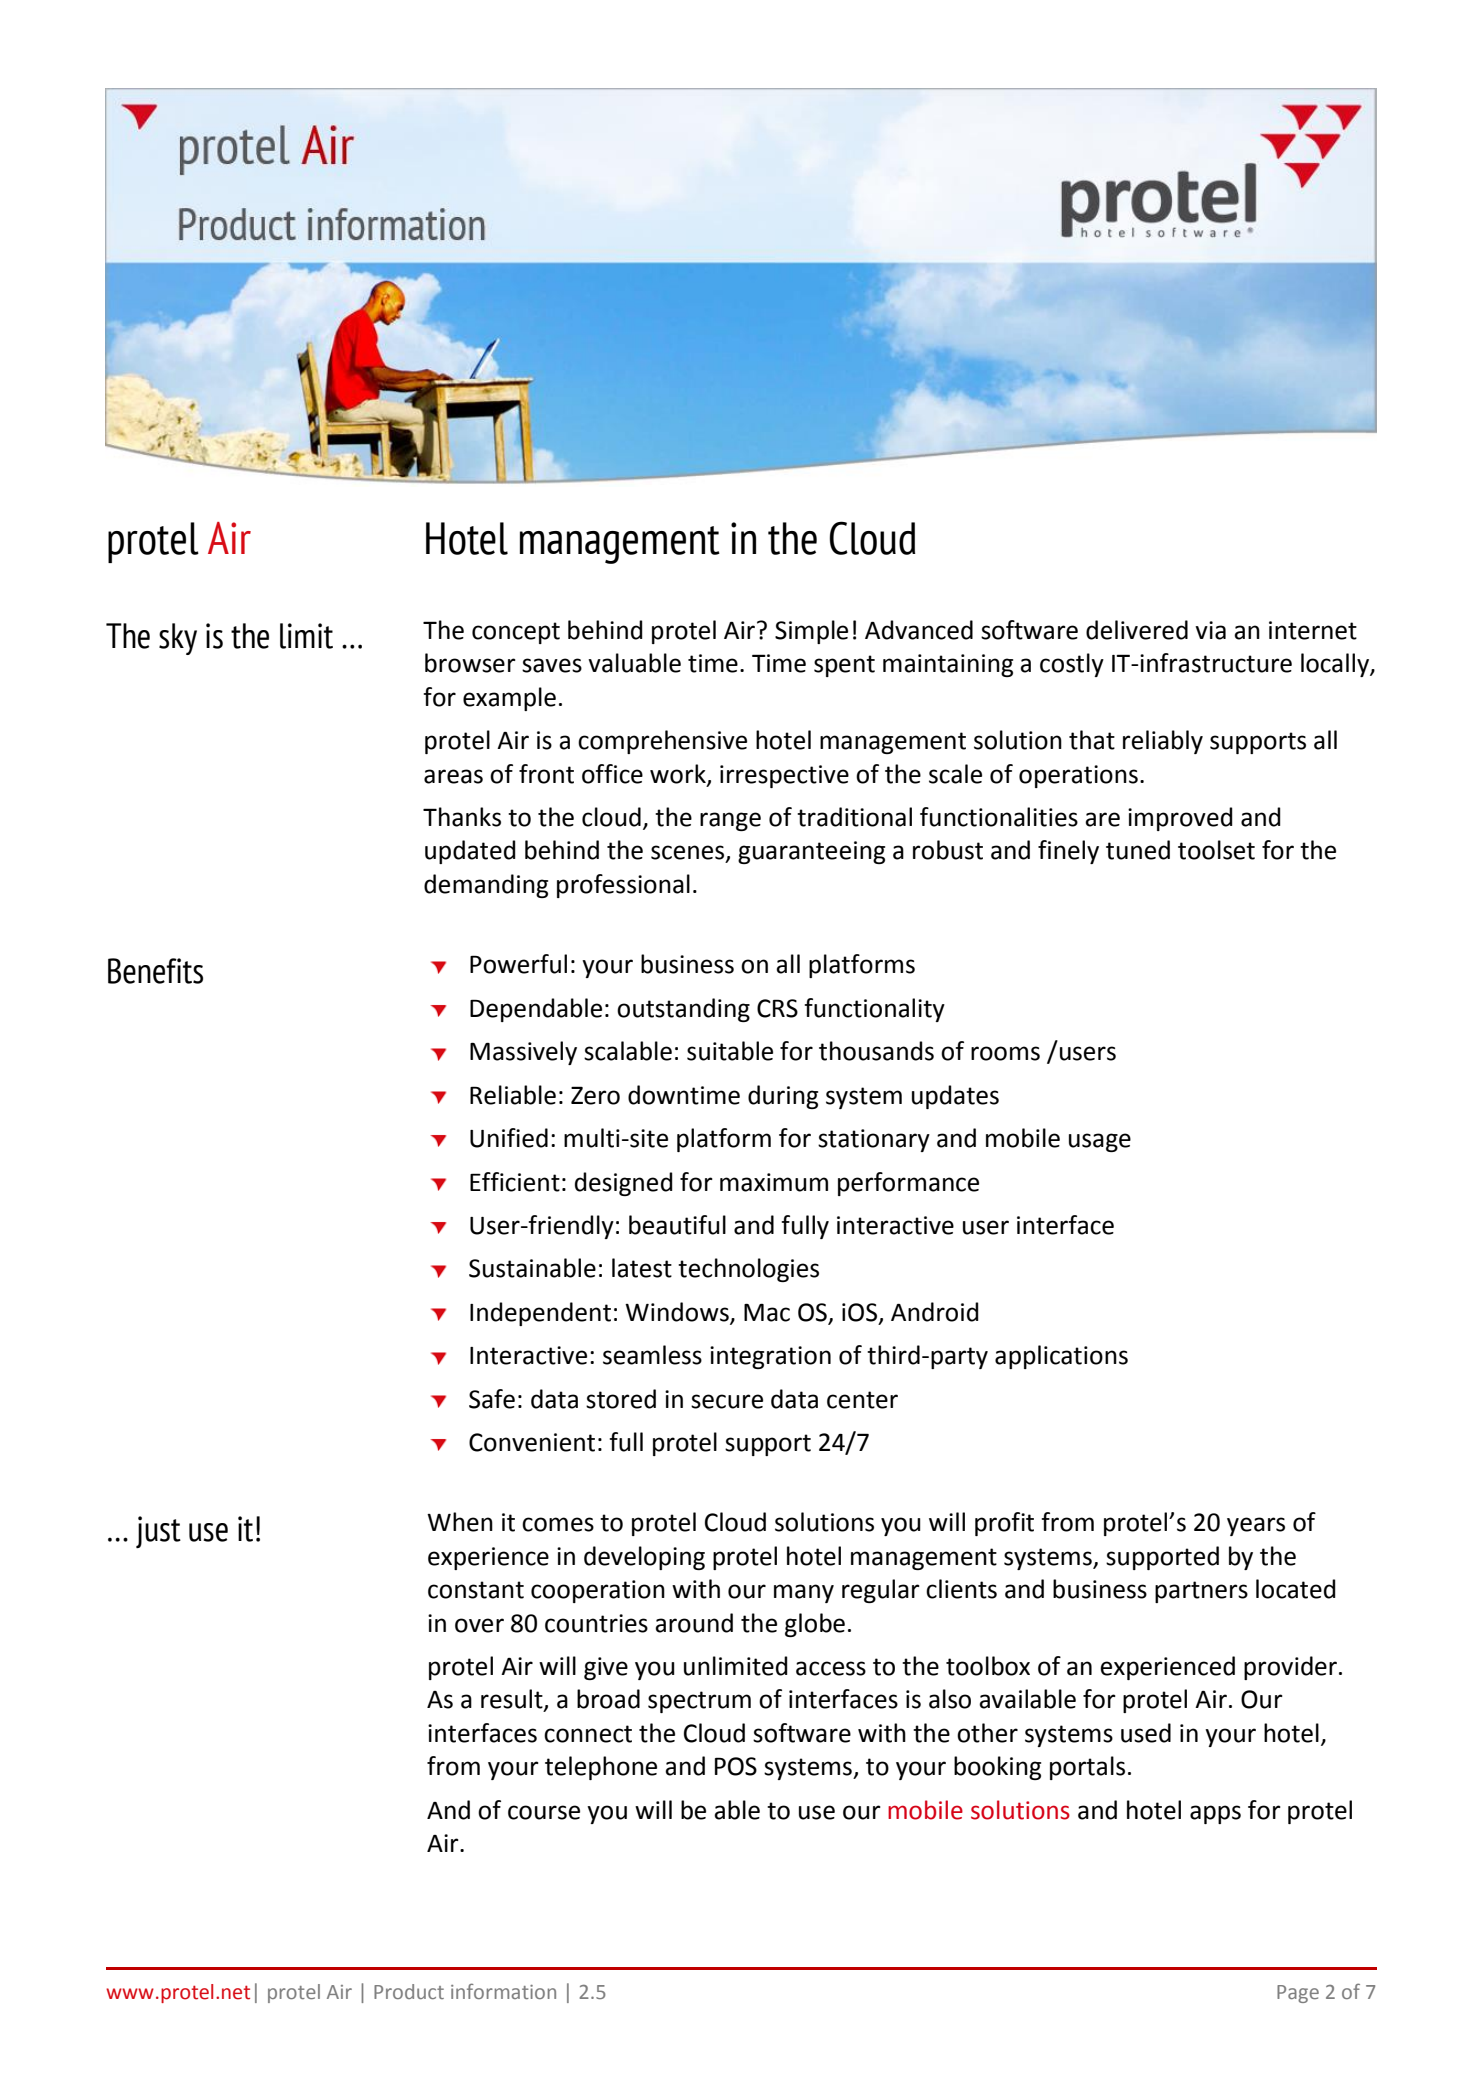 The image size is (1482, 2096). What do you see at coordinates (178, 639) in the page?
I see `sky` at bounding box center [178, 639].
